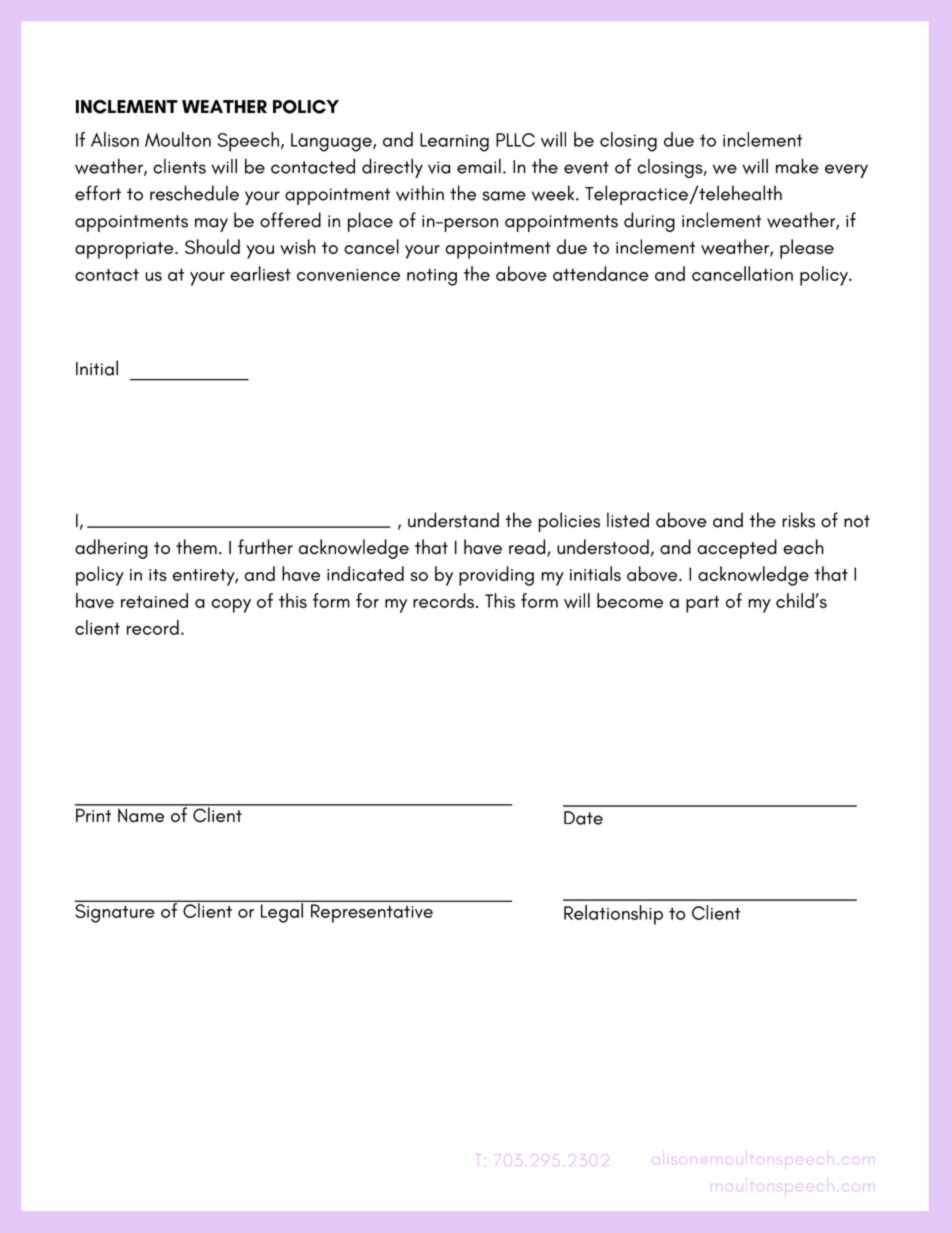 The height and width of the screenshot is (1233, 952). Describe the element at coordinates (231, 606) in the screenshot. I see `copy` at that location.
